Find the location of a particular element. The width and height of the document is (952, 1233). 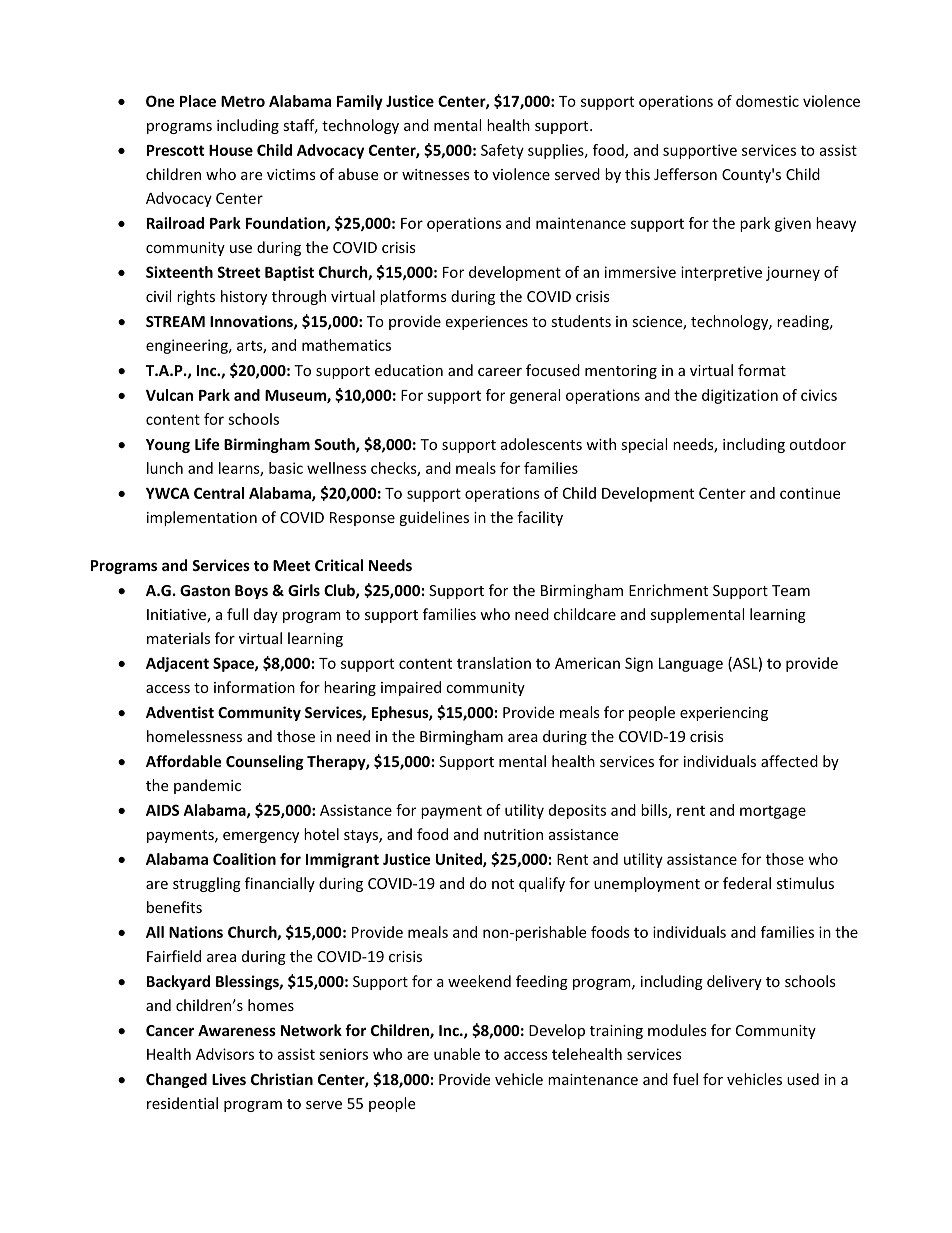

outdoor is located at coordinates (817, 444).
